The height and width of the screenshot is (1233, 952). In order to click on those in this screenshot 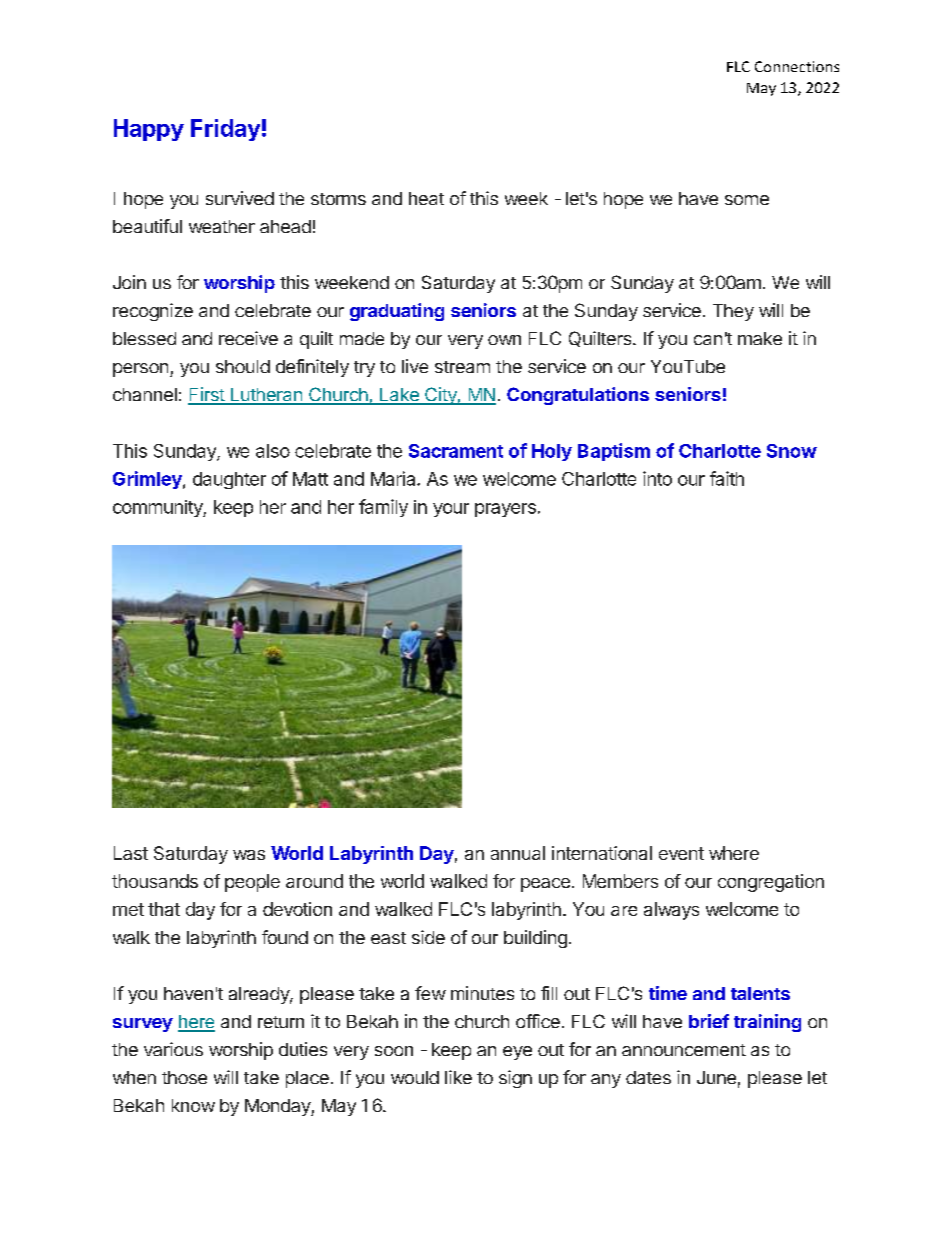, I will do `click(184, 1077)`.
